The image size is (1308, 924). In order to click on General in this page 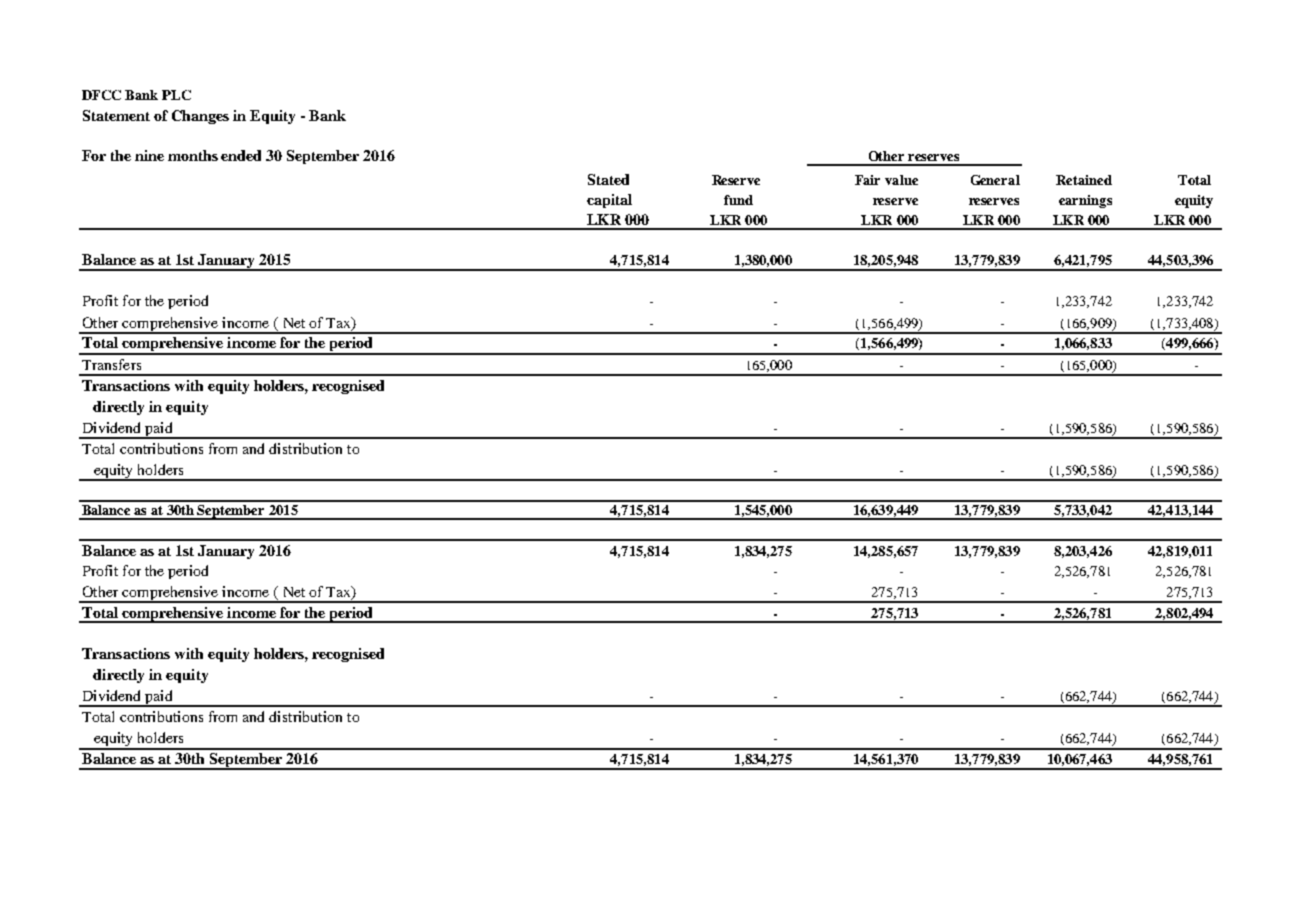, I will do `click(995, 180)`.
